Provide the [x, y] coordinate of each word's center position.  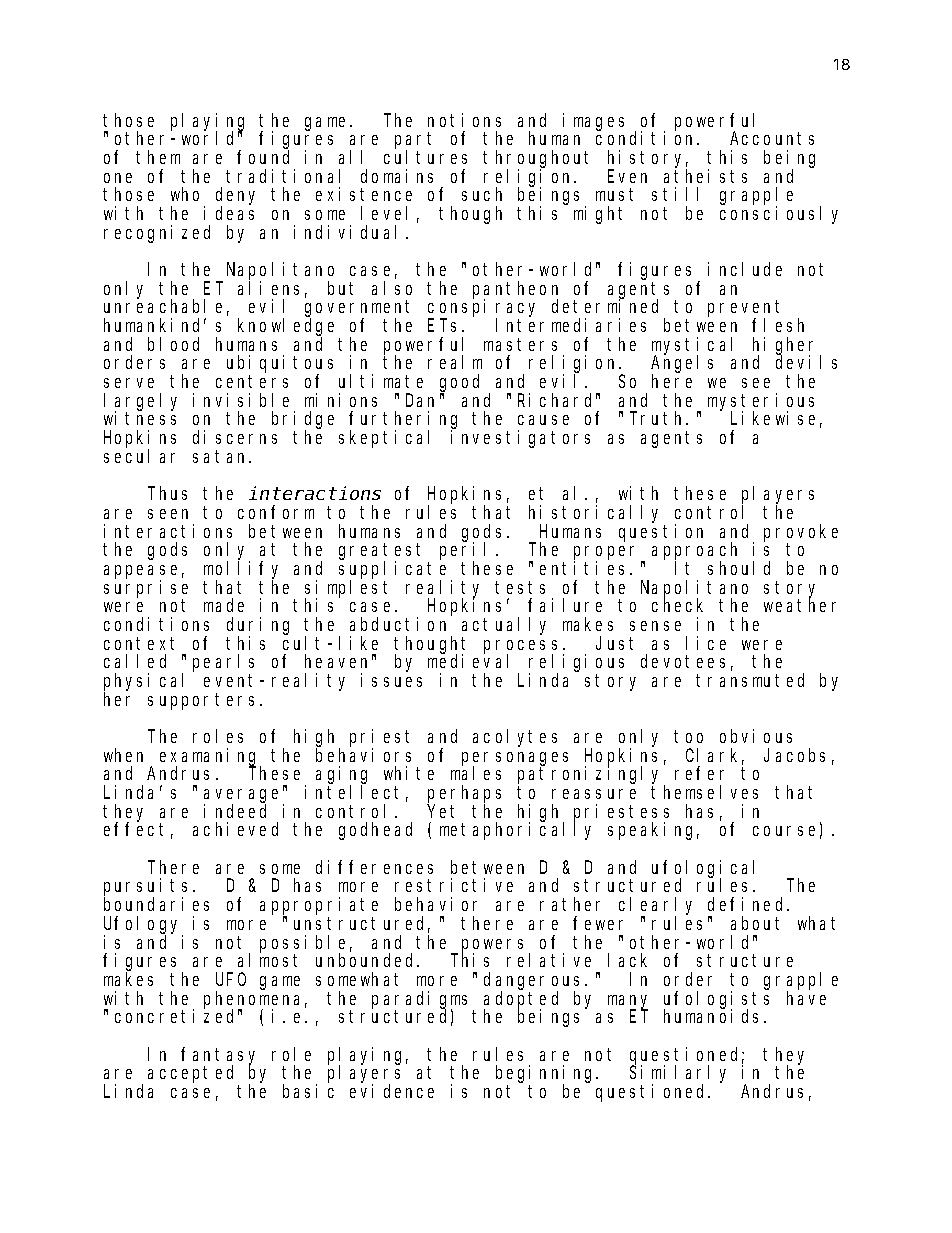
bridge [303, 421]
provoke [801, 533]
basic [308, 1091]
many [628, 1002]
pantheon [515, 291]
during [258, 627]
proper [608, 554]
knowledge [286, 328]
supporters [204, 701]
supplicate [395, 571]
